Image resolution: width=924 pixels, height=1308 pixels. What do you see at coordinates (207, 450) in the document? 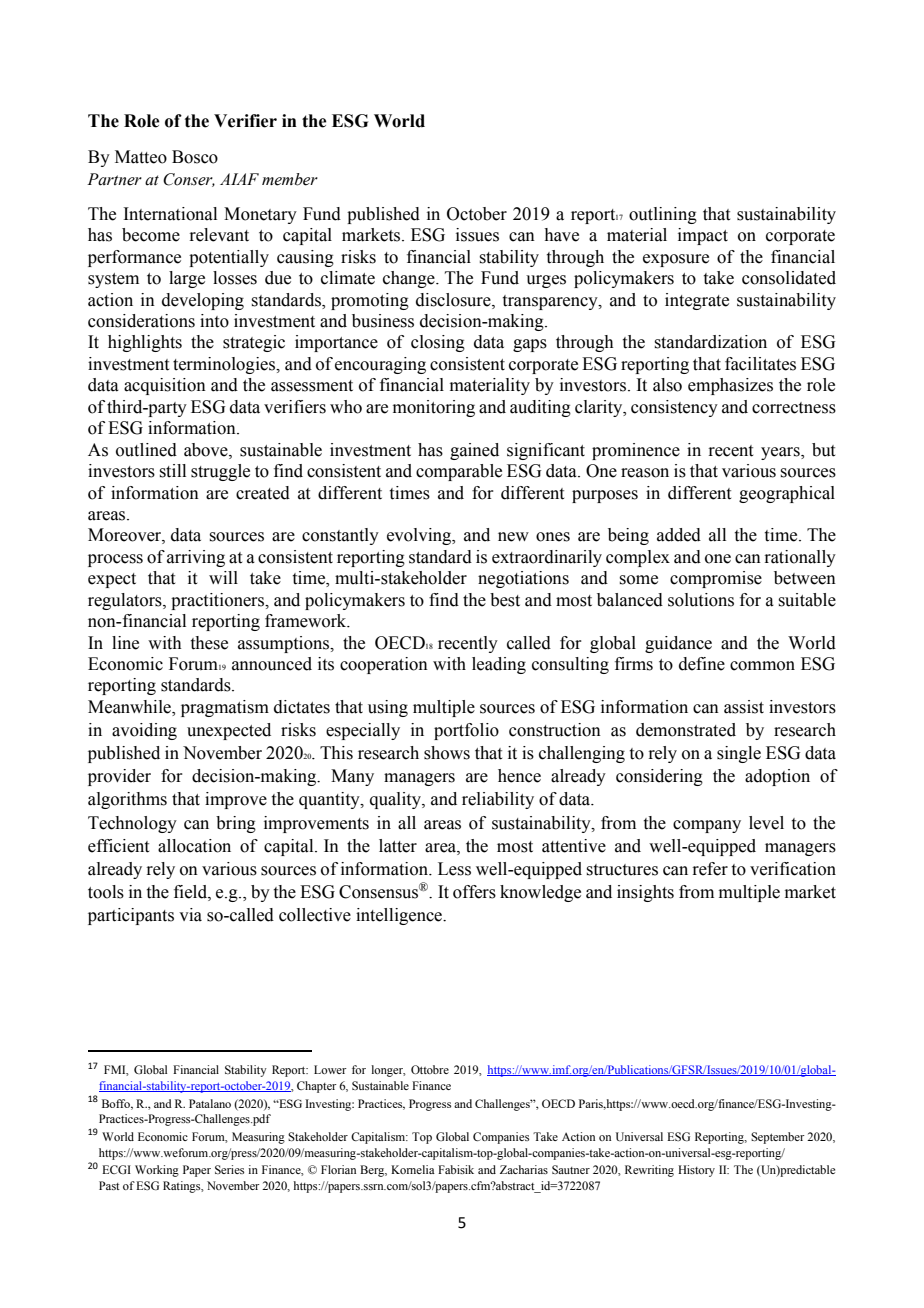
I see `above` at bounding box center [207, 450].
